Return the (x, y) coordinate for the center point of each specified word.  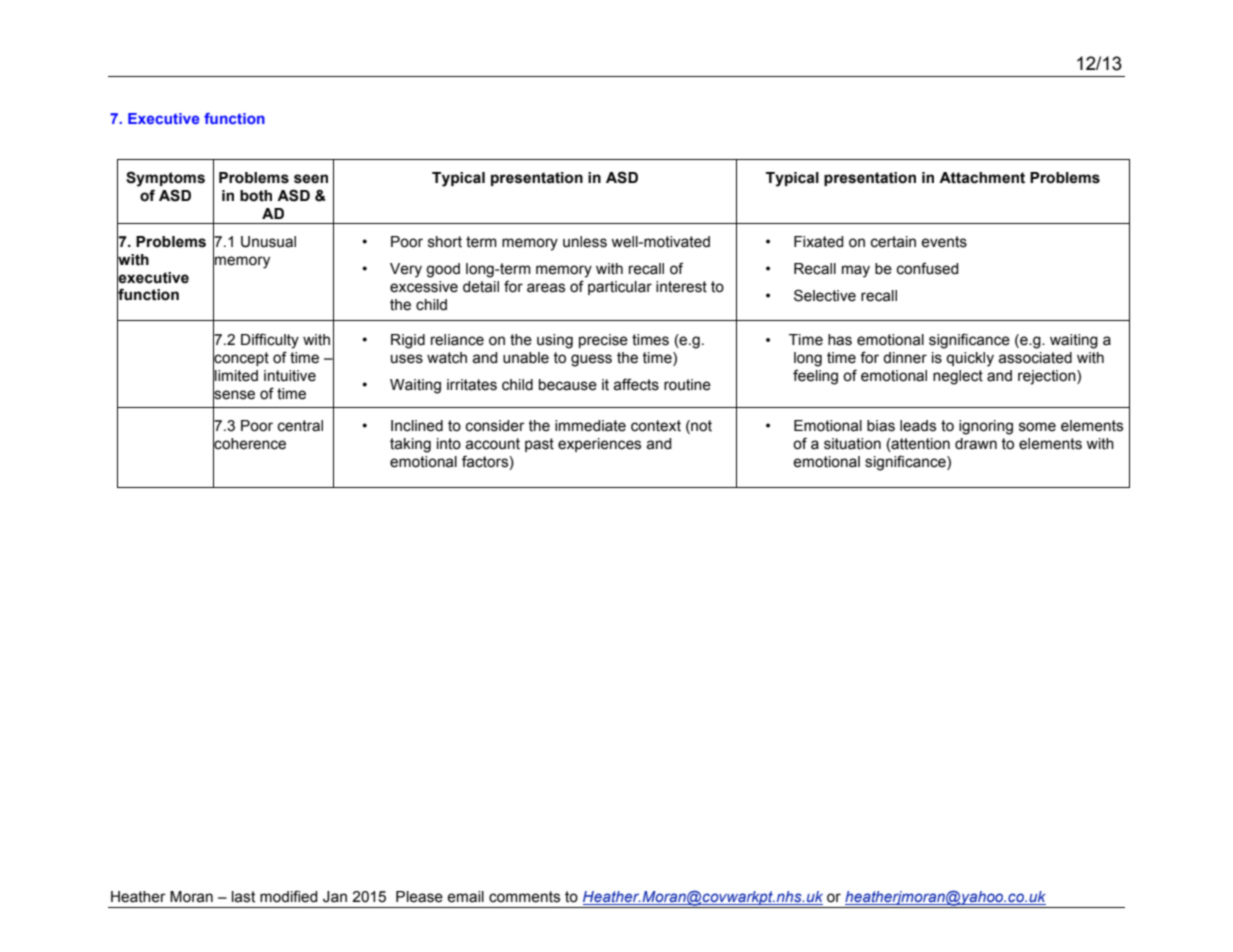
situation (852, 444)
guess (591, 360)
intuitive (290, 376)
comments (524, 897)
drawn (976, 444)
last (243, 897)
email (465, 897)
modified (289, 896)
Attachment (982, 178)
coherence (249, 444)
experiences (599, 445)
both (256, 196)
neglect (958, 377)
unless (585, 242)
